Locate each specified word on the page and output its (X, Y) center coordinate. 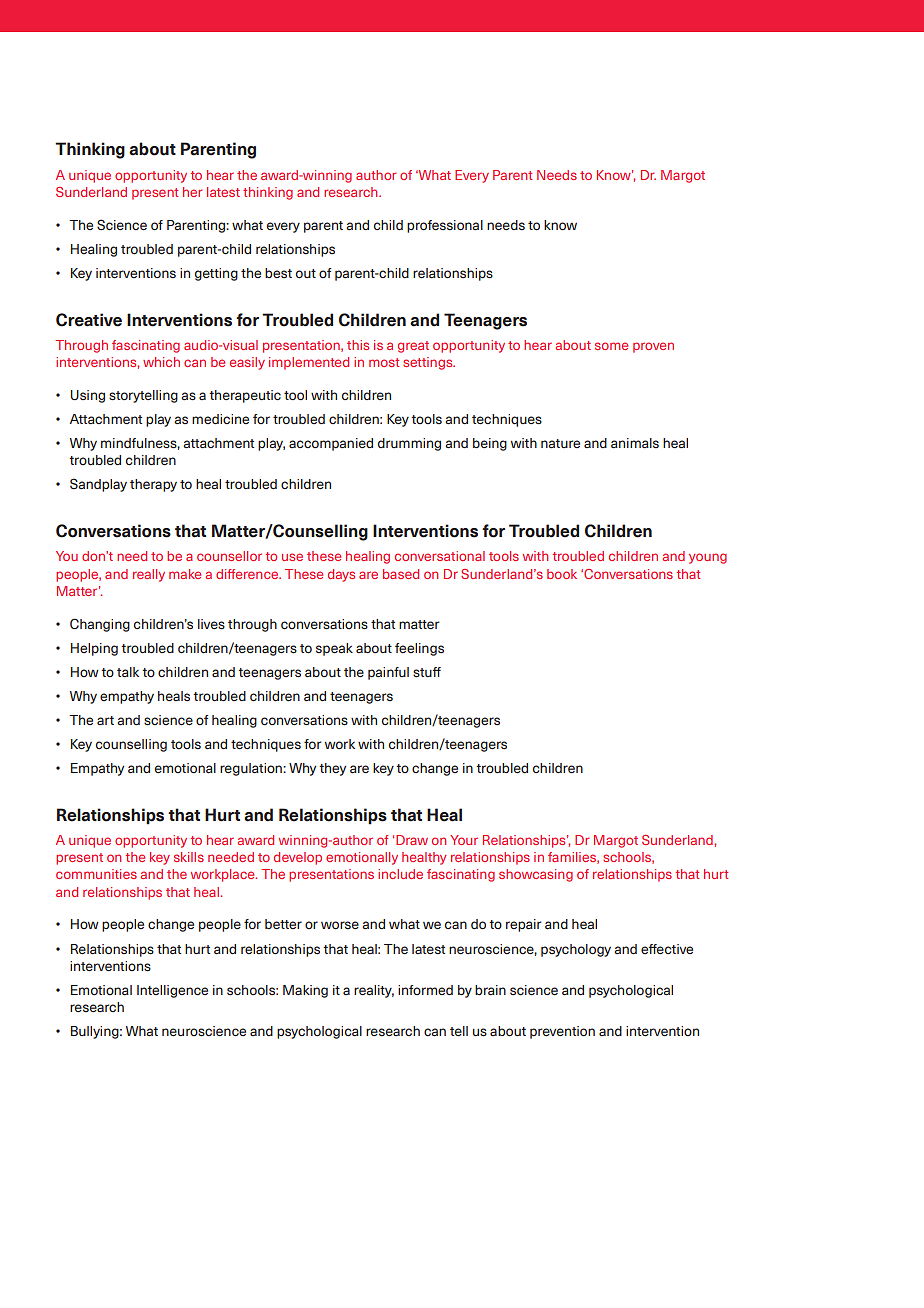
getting (216, 274)
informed (425, 990)
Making (305, 991)
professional (445, 226)
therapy (153, 485)
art (105, 720)
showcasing (536, 875)
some (611, 346)
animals (635, 443)
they (332, 769)
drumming (409, 444)
